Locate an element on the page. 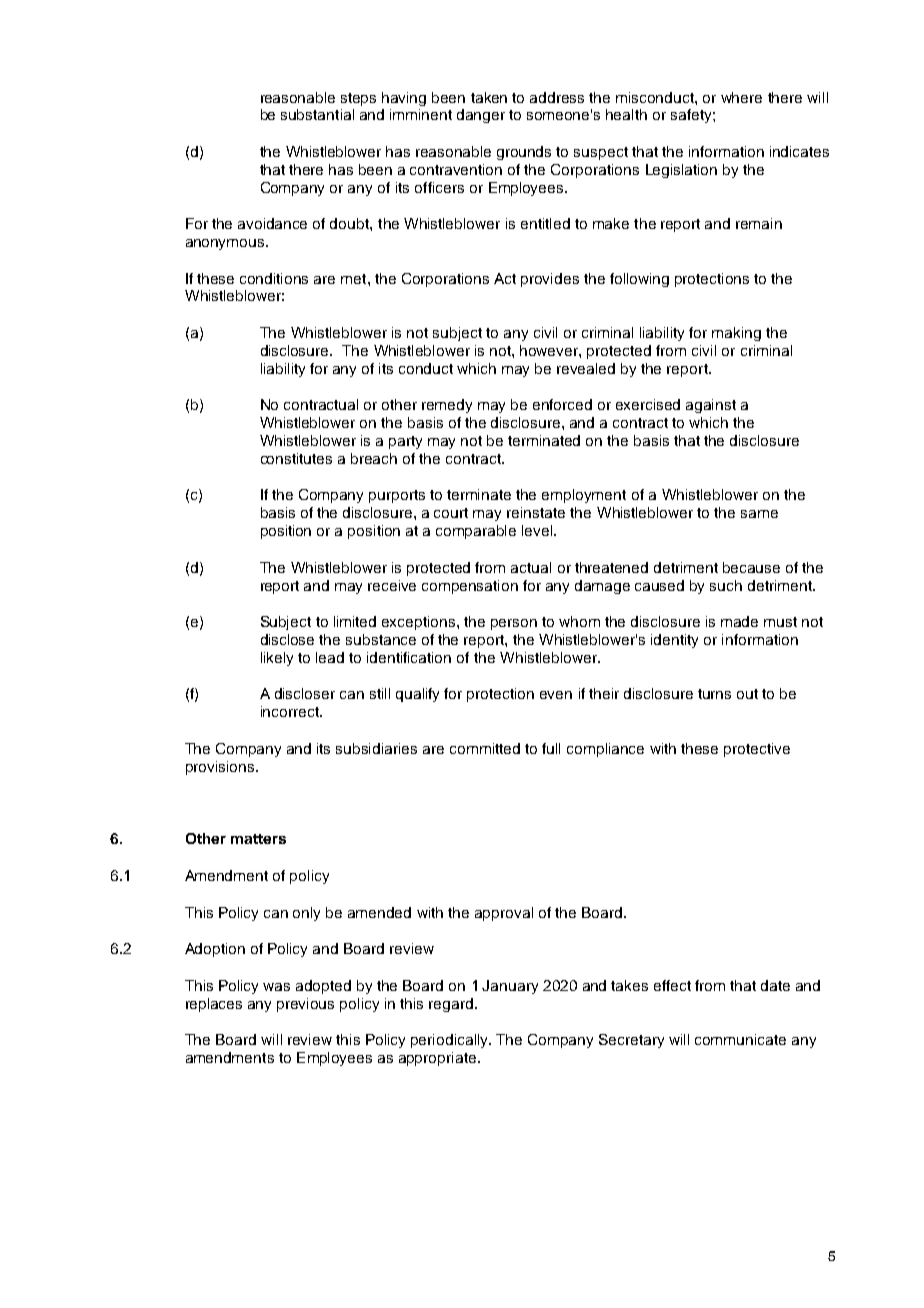  where is located at coordinates (741, 97).
